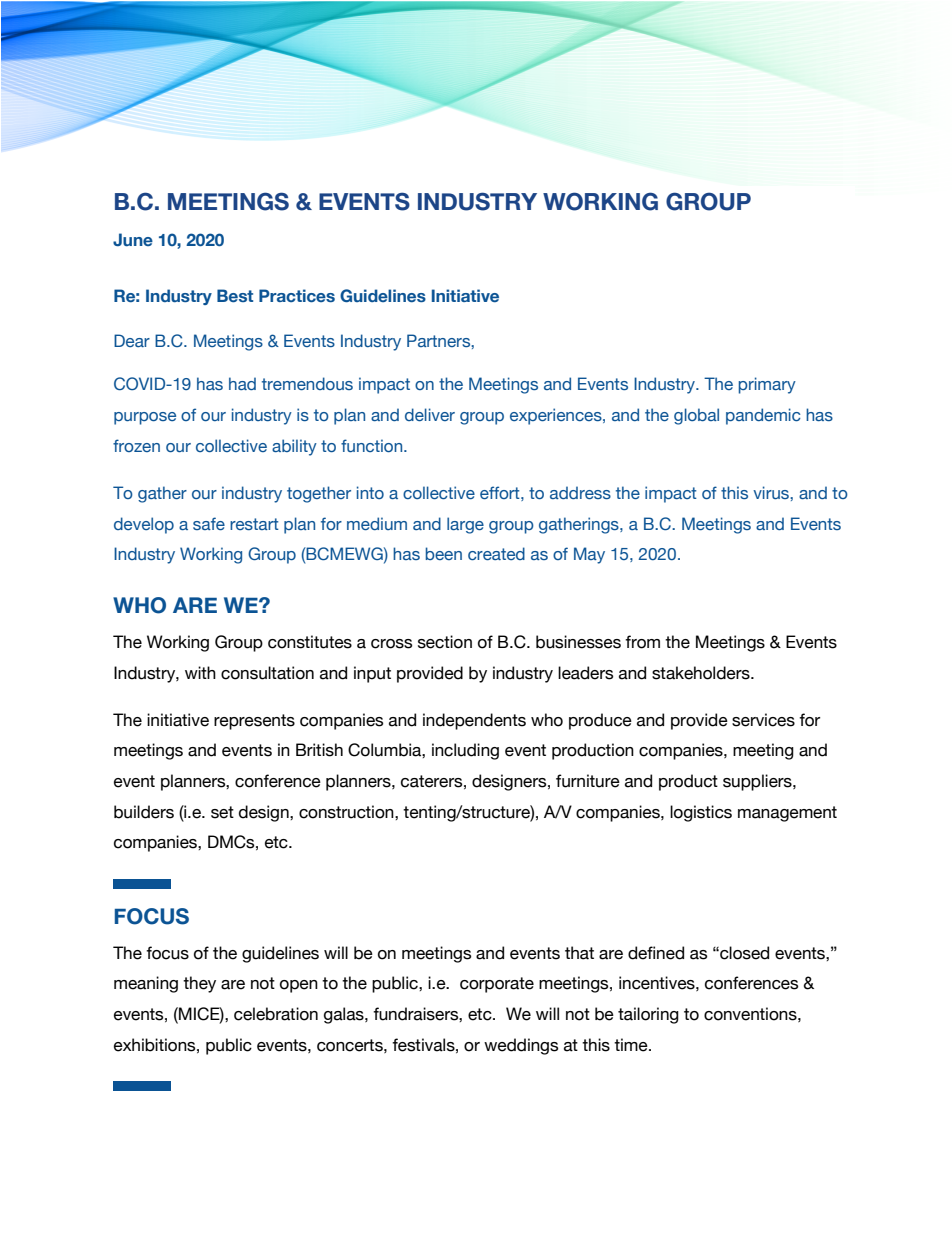 This screenshot has width=952, height=1233. Describe the element at coordinates (767, 385) in the screenshot. I see `primary` at that location.
